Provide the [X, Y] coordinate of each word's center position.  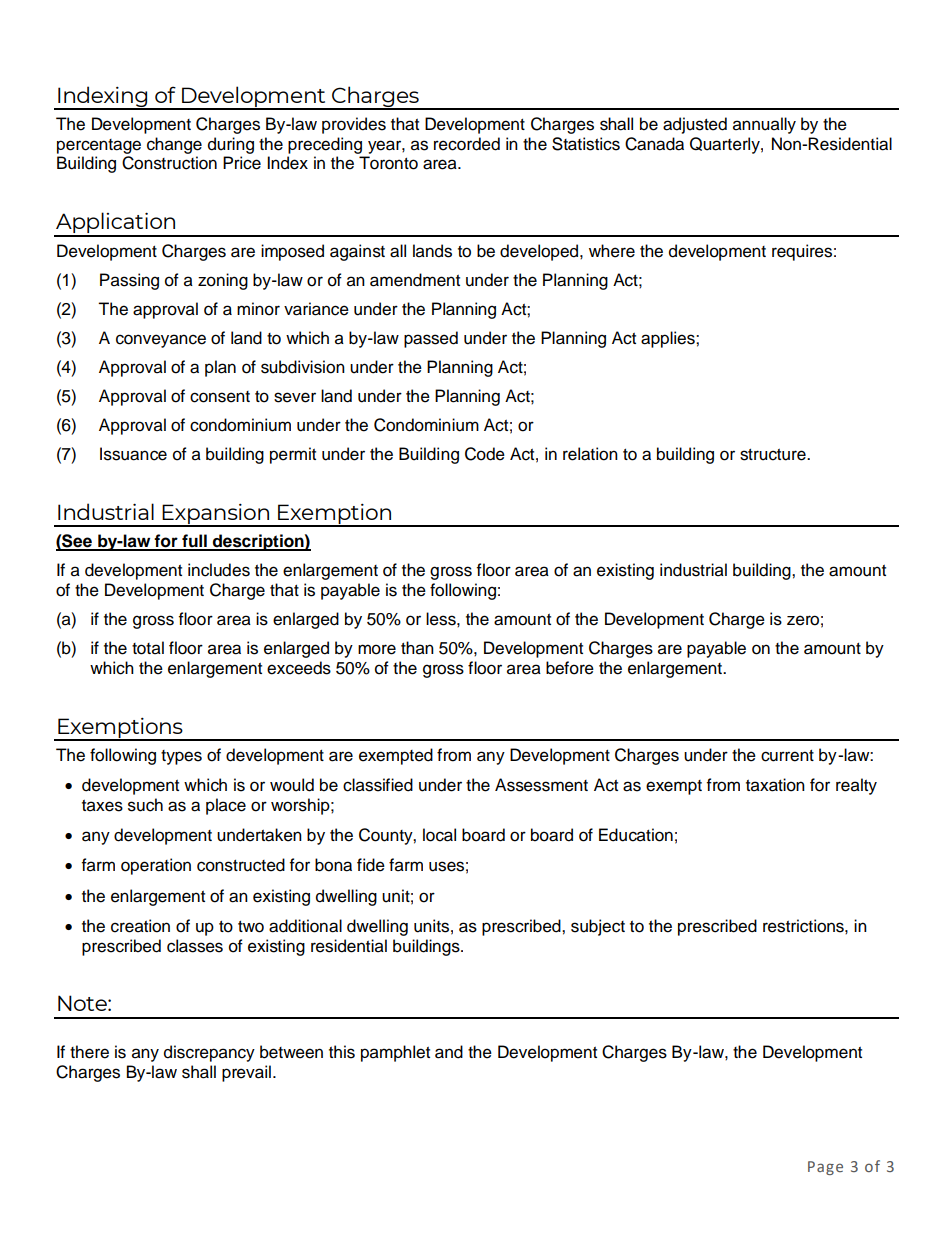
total [148, 648]
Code [485, 454]
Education [636, 835]
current [787, 756]
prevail [246, 1073]
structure [774, 455]
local [439, 835]
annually [764, 125]
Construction [169, 163]
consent [220, 397]
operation [156, 866]
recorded [467, 144]
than [417, 648]
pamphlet [395, 1053]
